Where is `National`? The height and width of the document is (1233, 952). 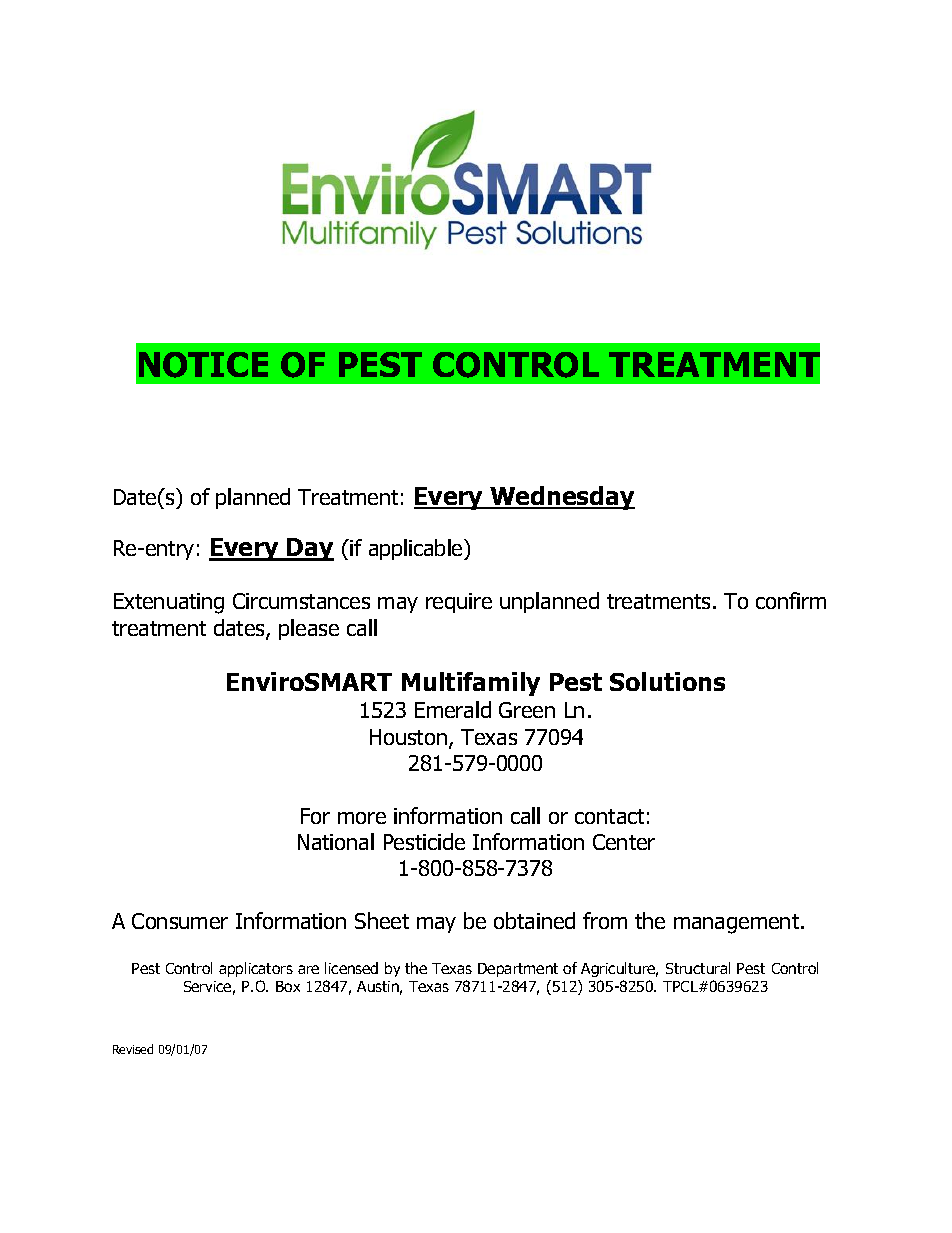
National is located at coordinates (336, 841).
